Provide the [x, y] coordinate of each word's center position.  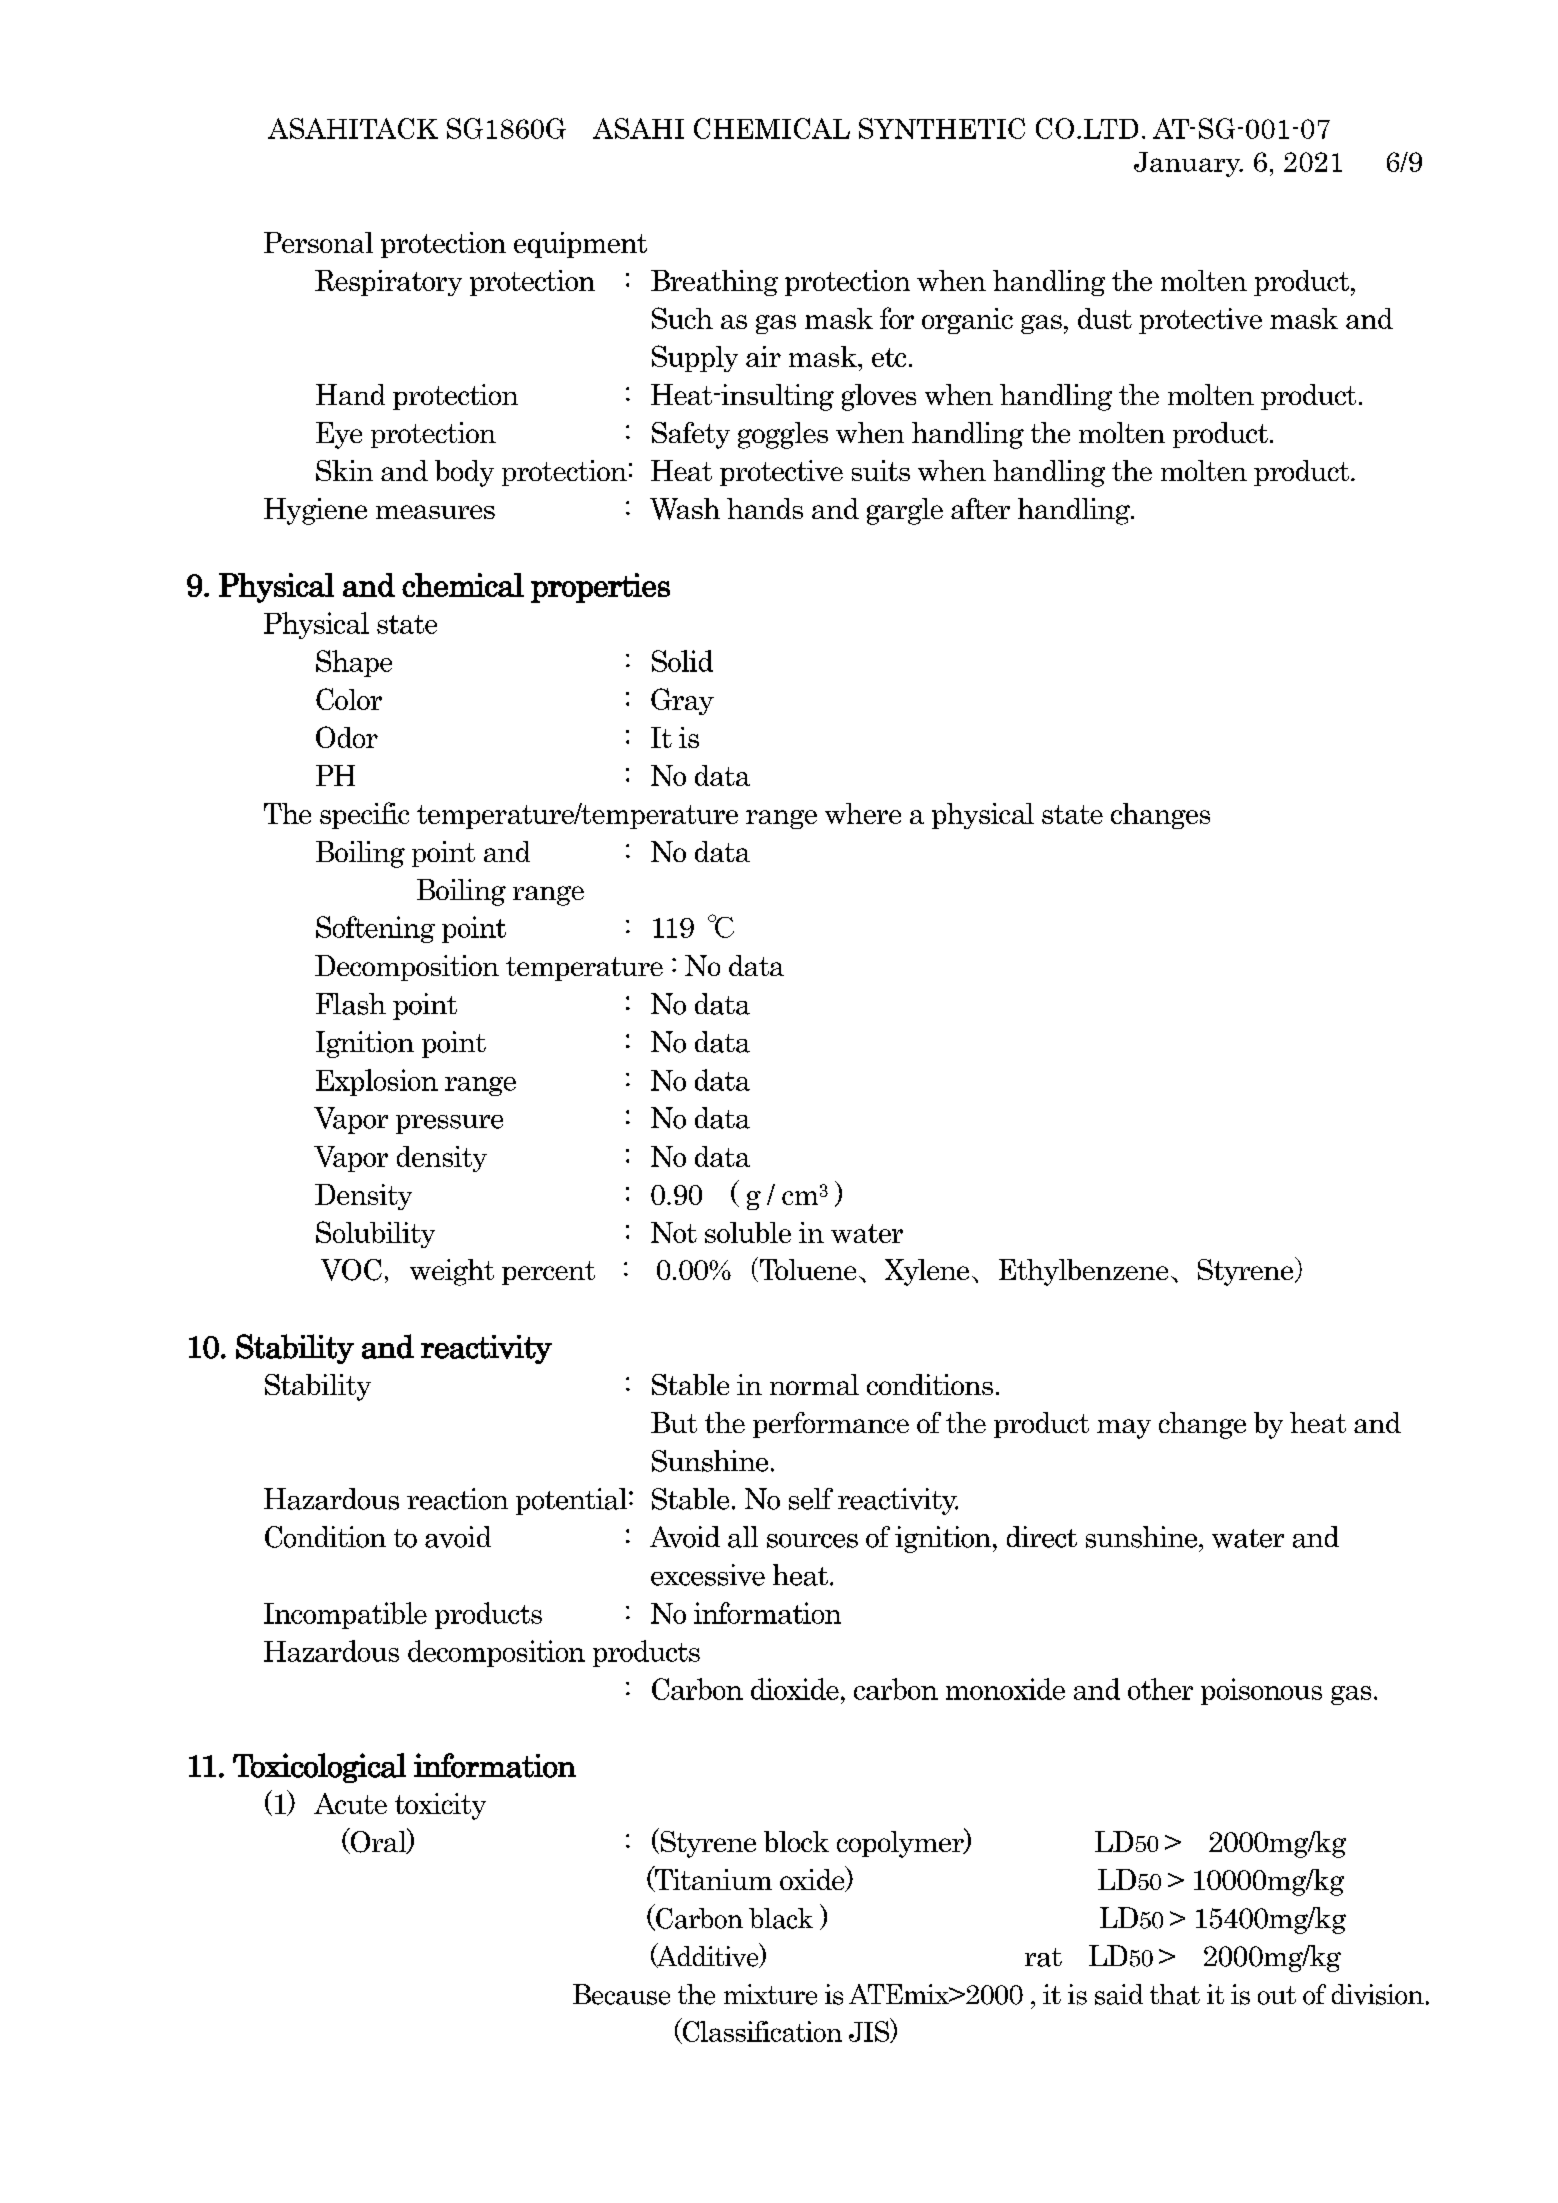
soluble [748, 1232]
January [1188, 164]
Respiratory [388, 283]
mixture [770, 1994]
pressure [449, 1124]
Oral [378, 1841]
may [1124, 1429]
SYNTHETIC [942, 128]
